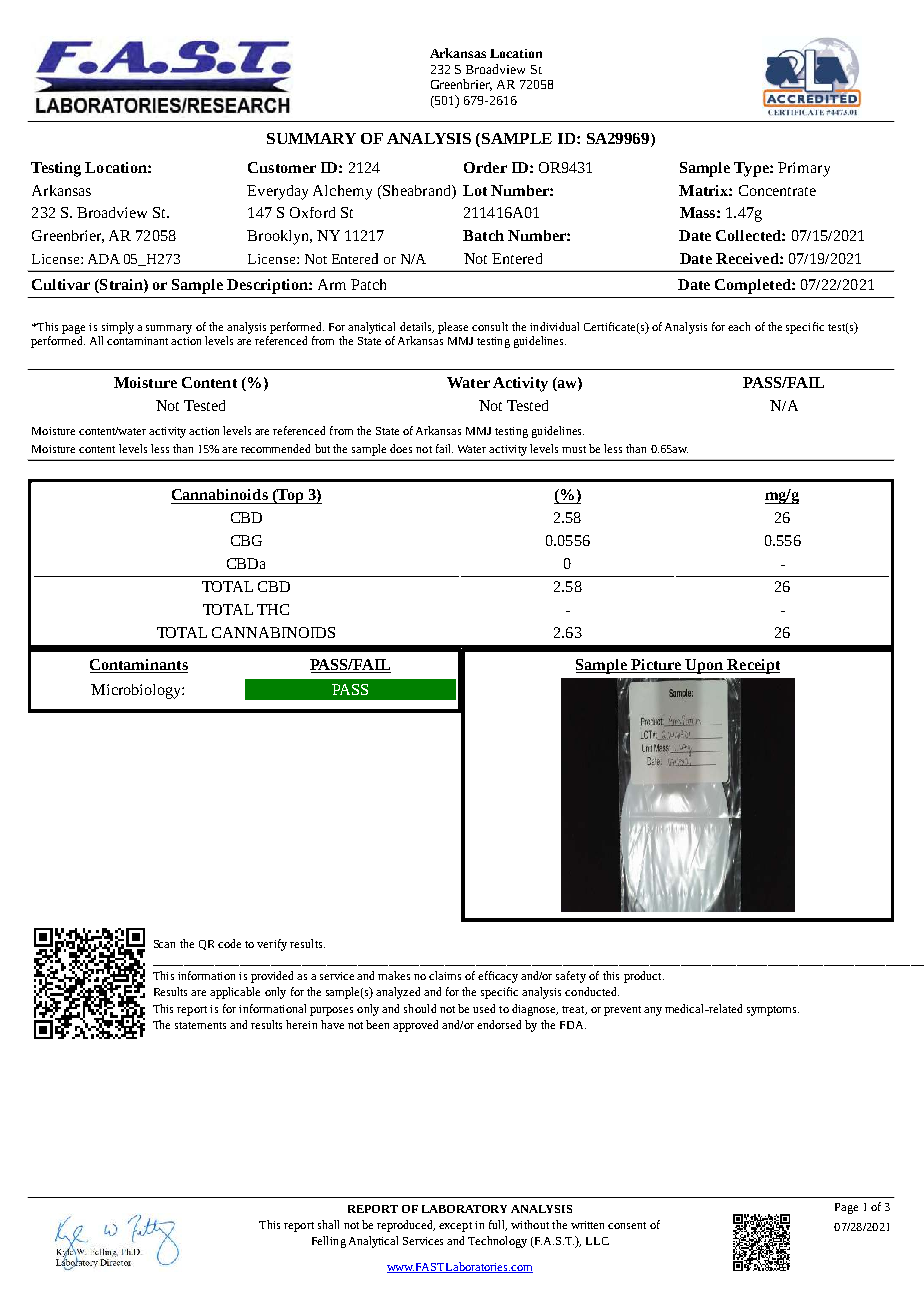  What do you see at coordinates (574, 449) in the screenshot?
I see `must` at bounding box center [574, 449].
